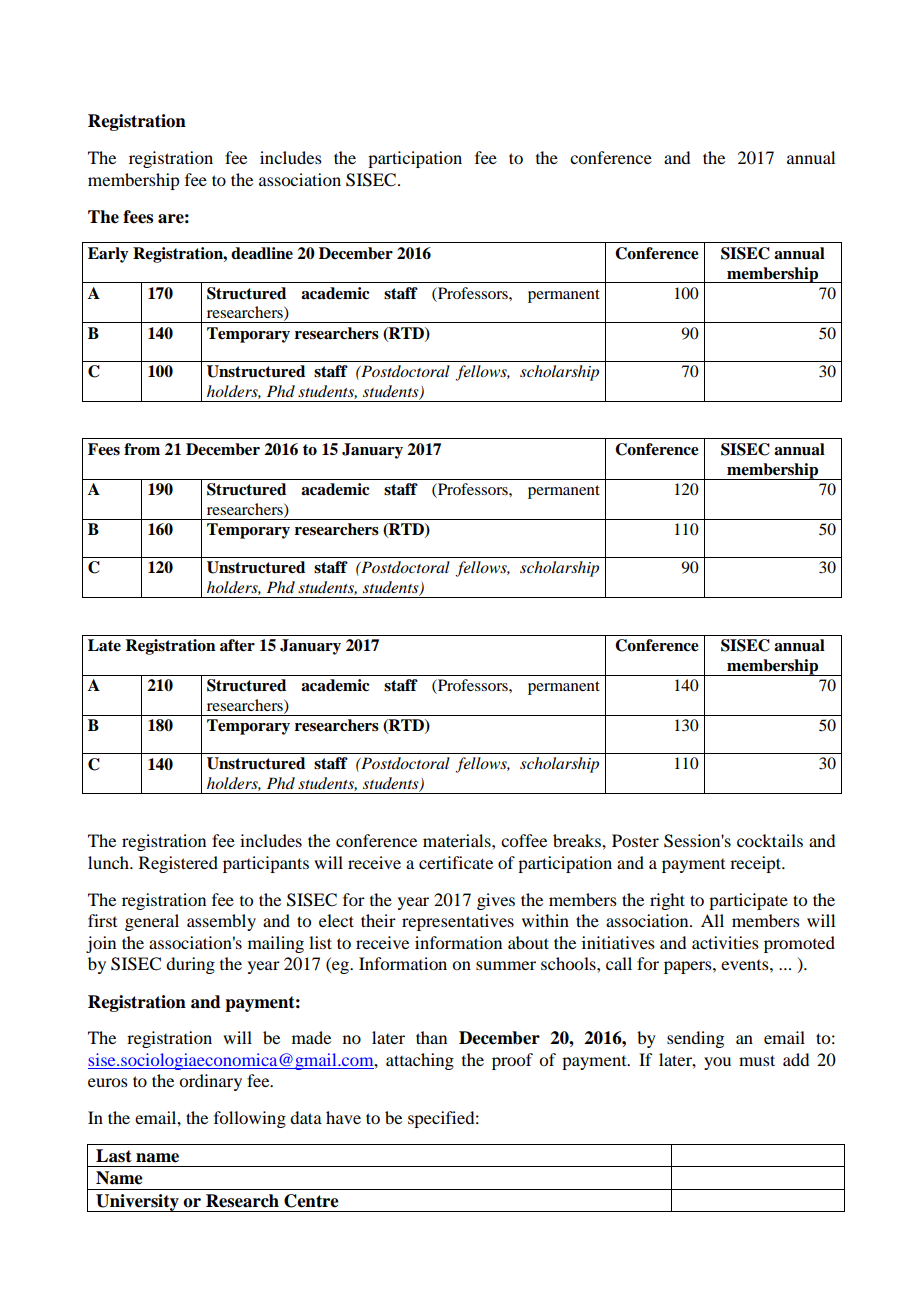 This screenshot has width=924, height=1308. I want to click on deadline, so click(262, 253).
